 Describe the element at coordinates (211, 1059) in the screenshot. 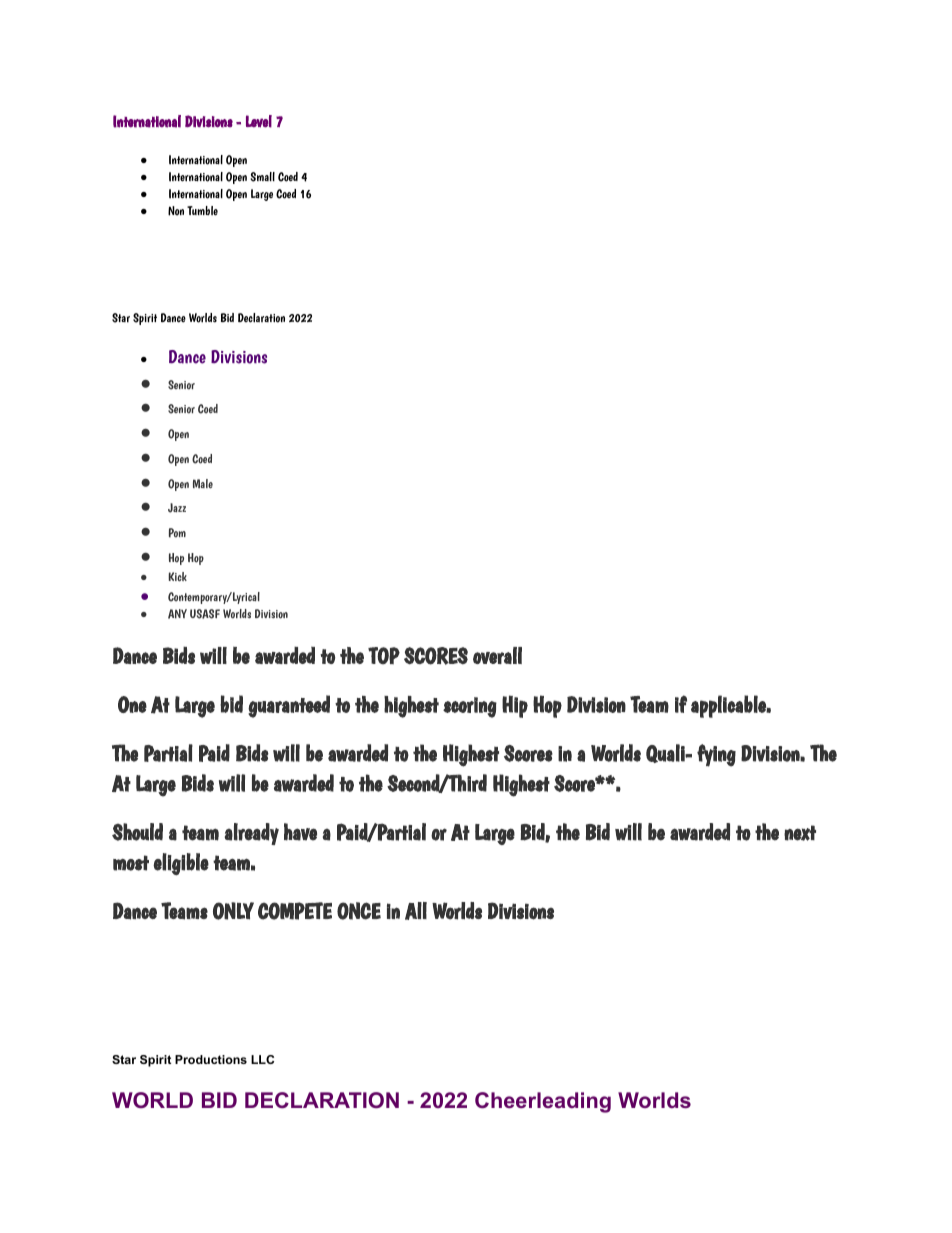

I see `Productions` at that location.
